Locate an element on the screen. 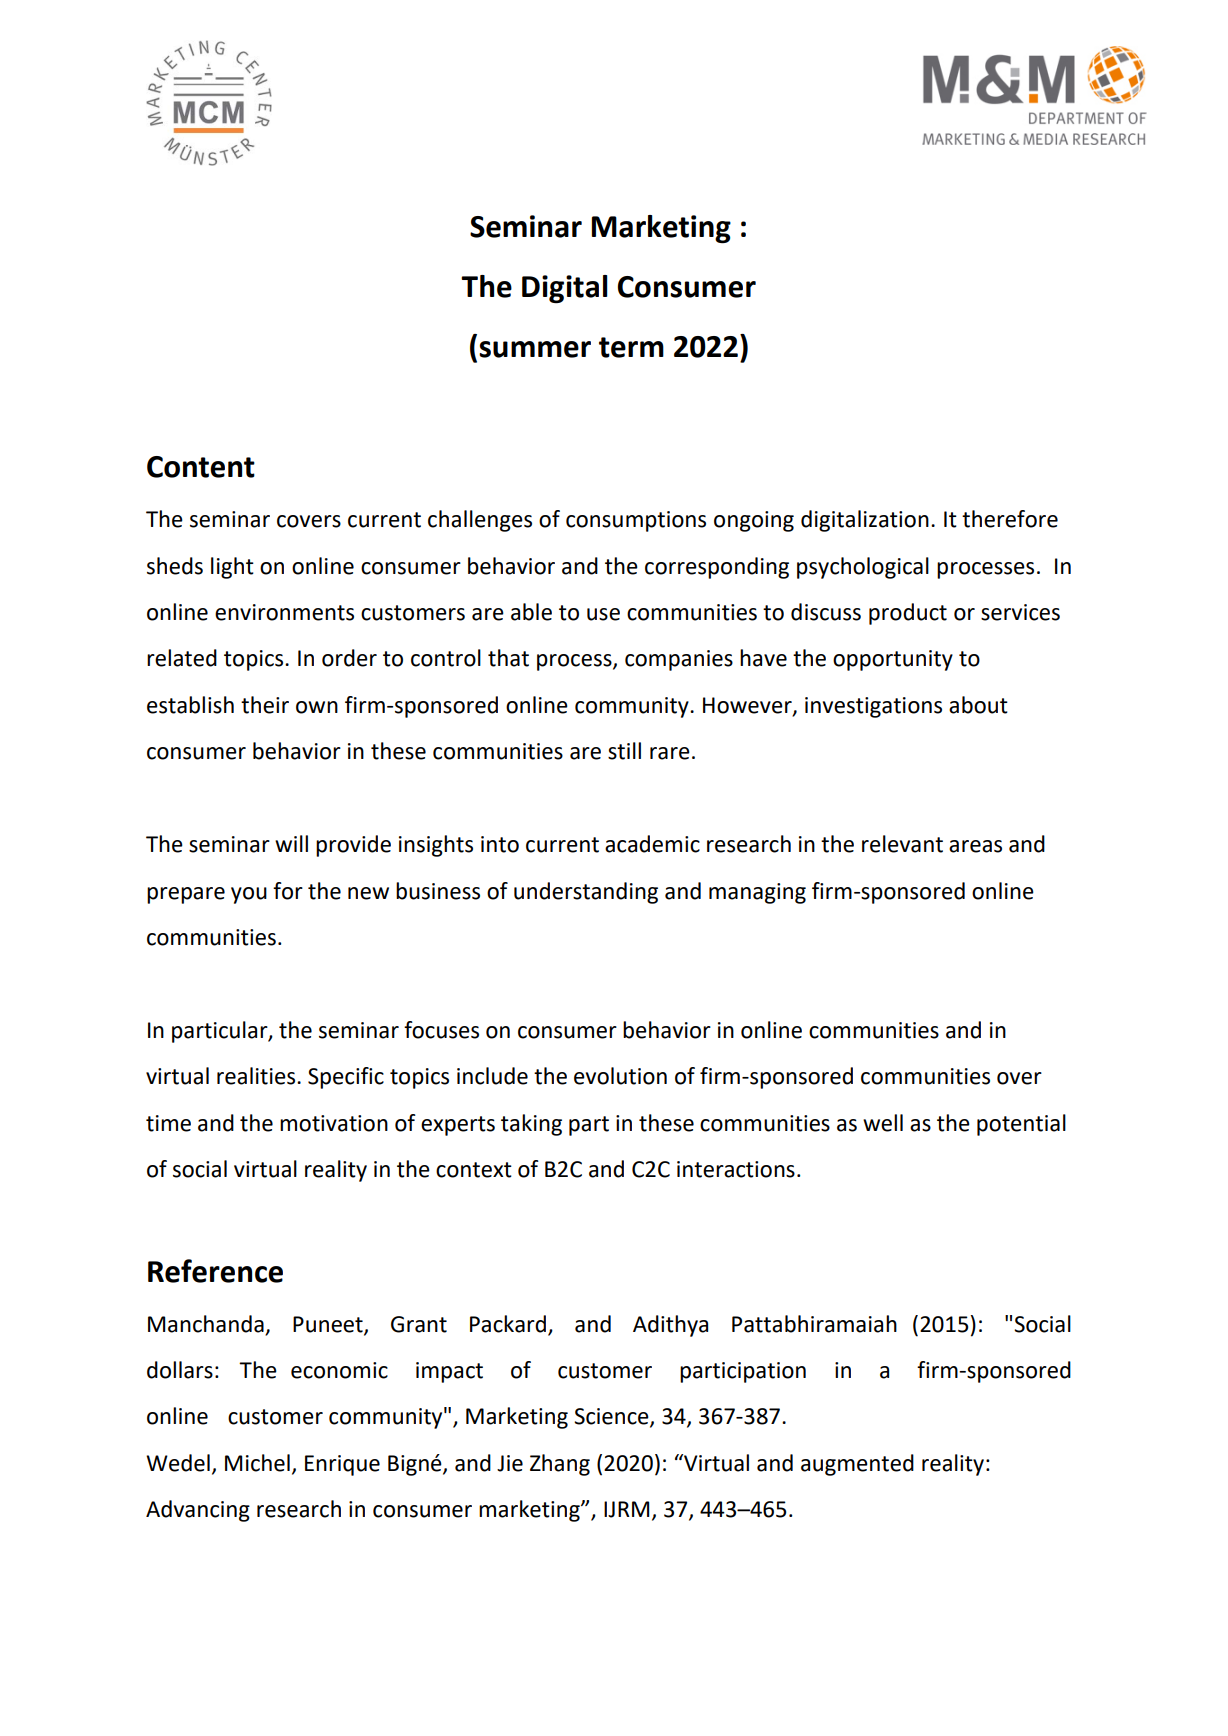  augmented is located at coordinates (857, 1465).
